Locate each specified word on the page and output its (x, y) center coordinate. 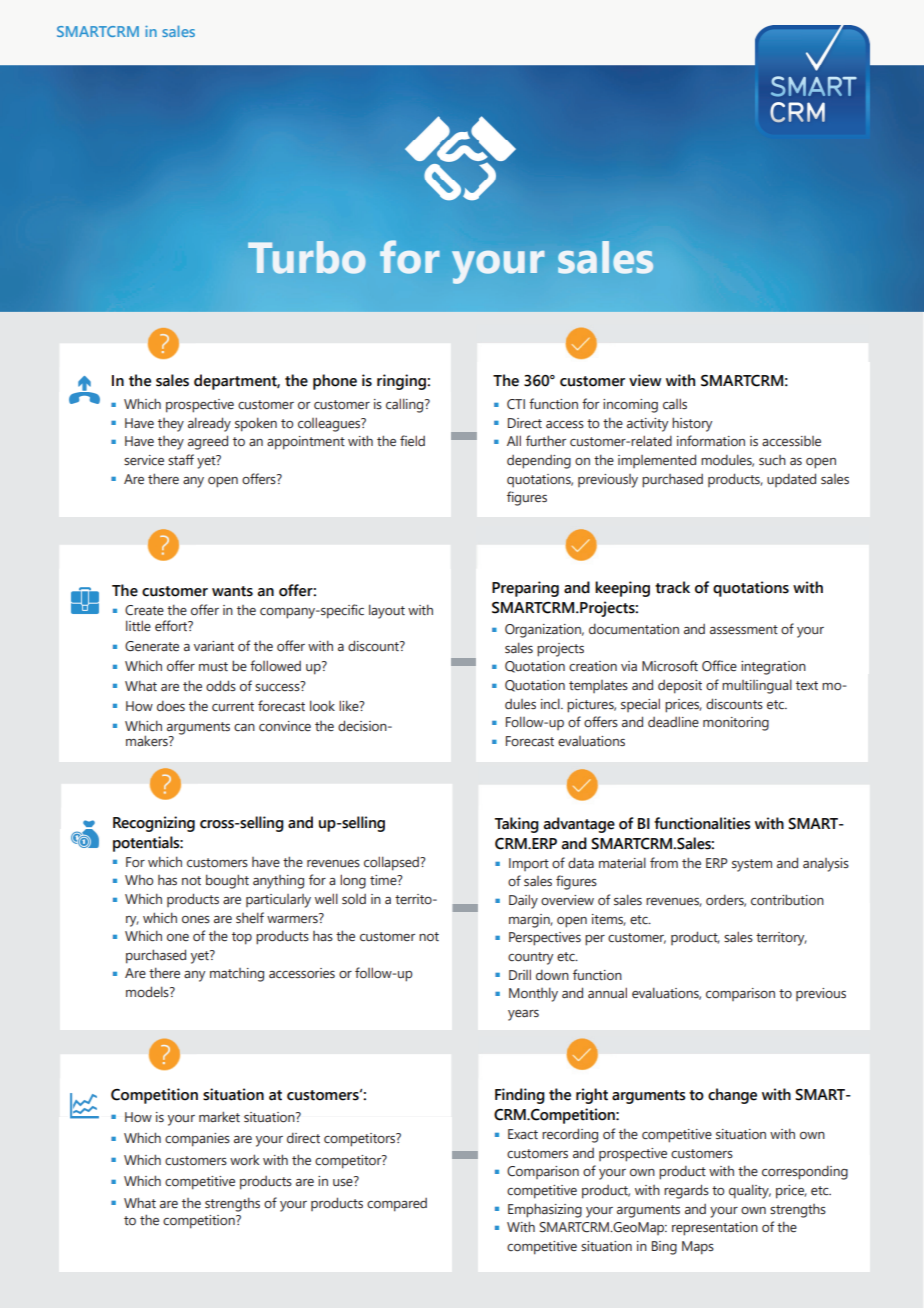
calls (675, 403)
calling (406, 405)
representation (715, 1229)
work (244, 1159)
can (244, 727)
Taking (517, 825)
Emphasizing (545, 1210)
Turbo (307, 257)
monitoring (736, 724)
